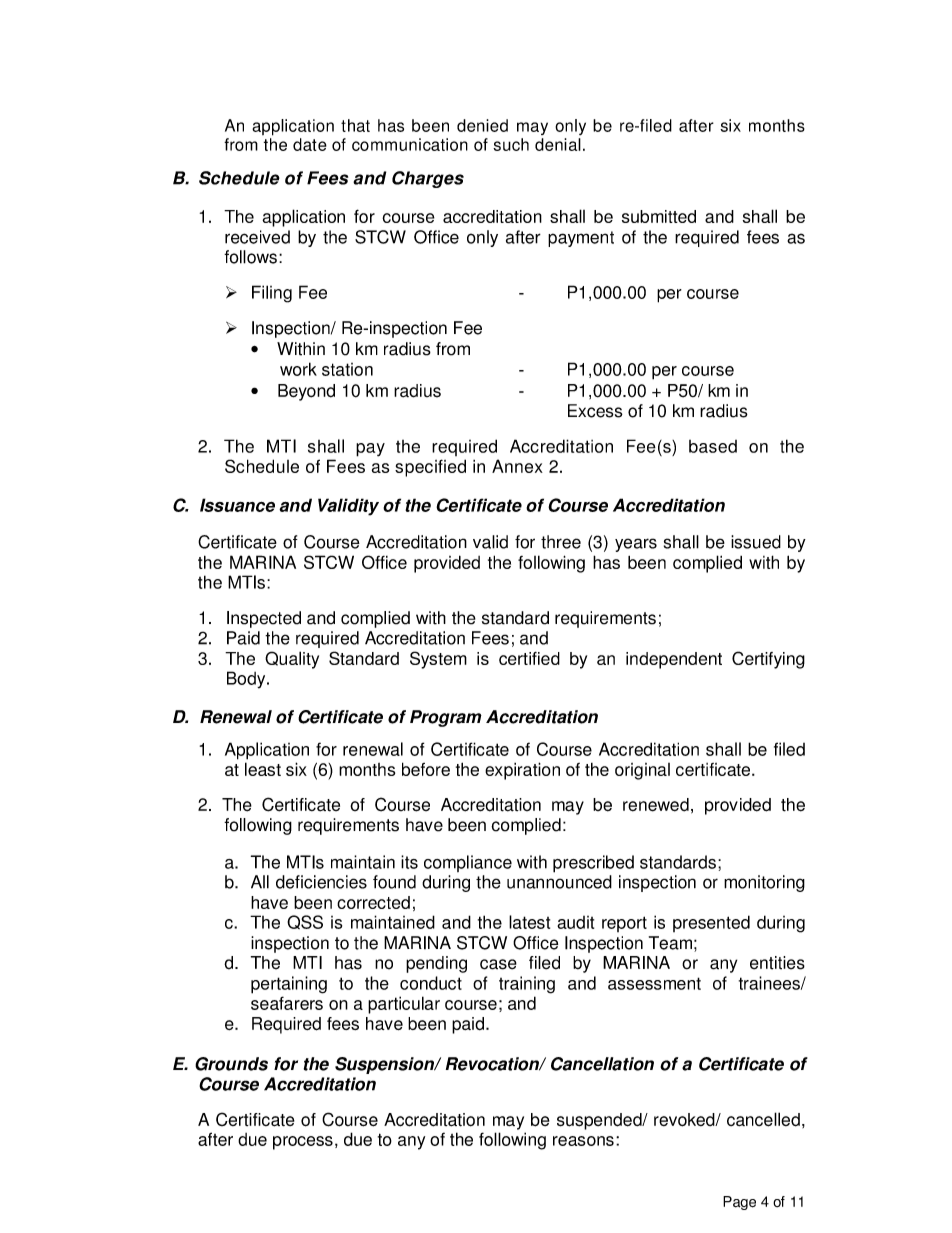 This screenshot has height=1233, width=952. Describe the element at coordinates (674, 660) in the screenshot. I see `independent` at that location.
